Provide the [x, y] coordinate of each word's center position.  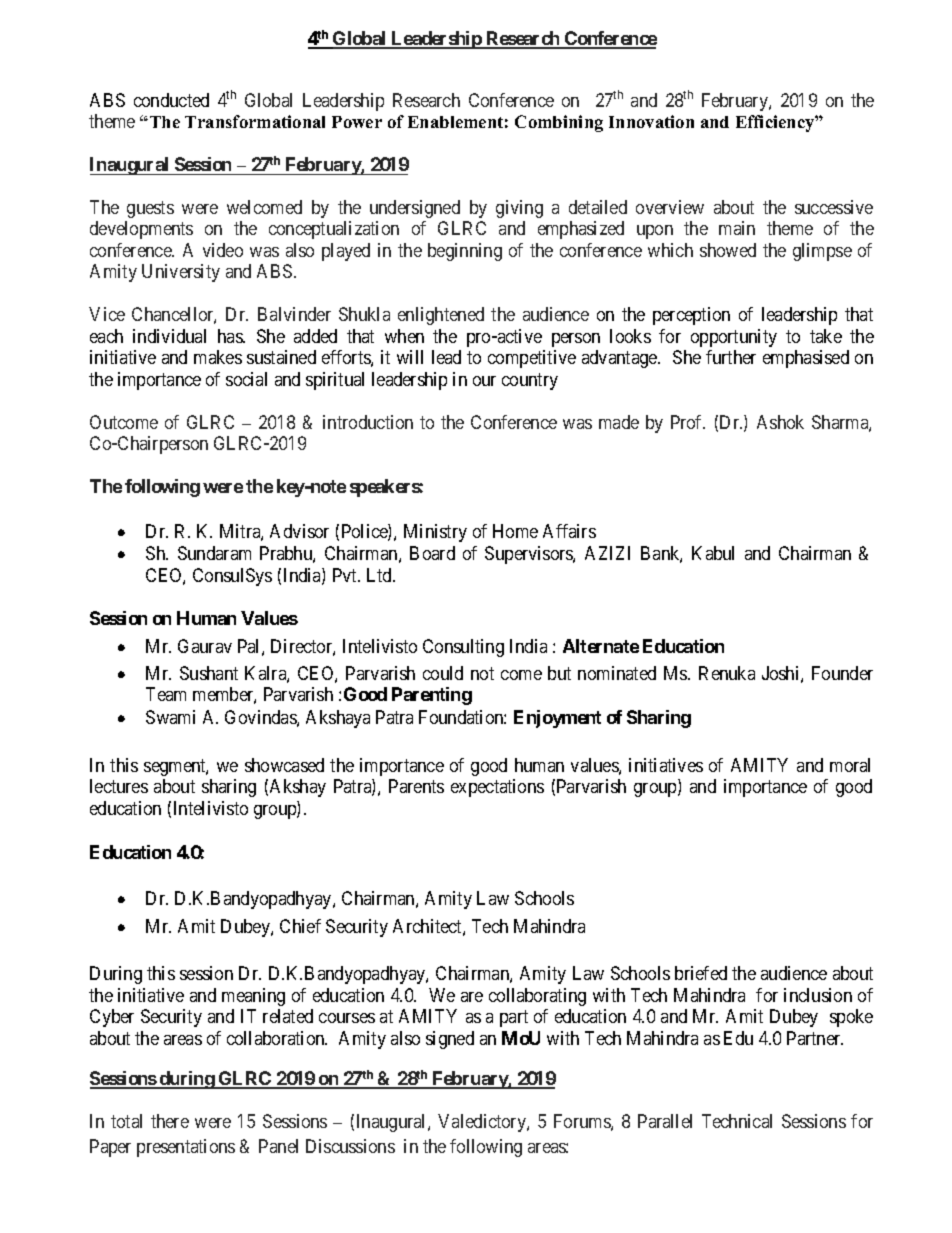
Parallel [665, 1121]
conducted [171, 100]
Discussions [350, 1146]
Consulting [463, 648]
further [731, 357]
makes [218, 357]
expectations [497, 788]
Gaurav [205, 646]
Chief [300, 926]
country [530, 381]
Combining [559, 123]
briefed [701, 973]
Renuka [727, 673]
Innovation [651, 121]
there [170, 1121]
